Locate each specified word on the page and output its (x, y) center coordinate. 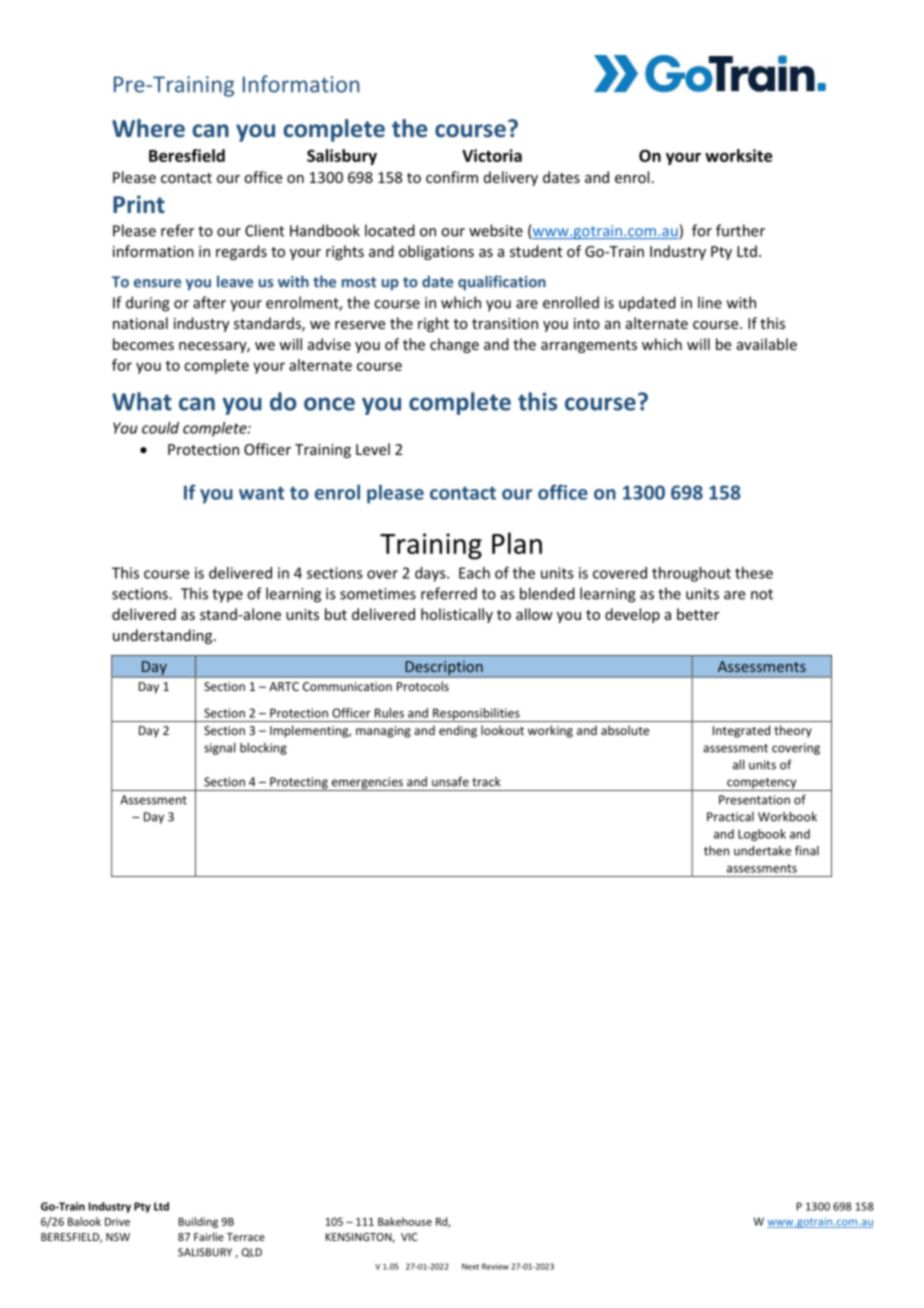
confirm (452, 177)
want (261, 493)
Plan (517, 543)
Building (198, 1222)
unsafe (450, 781)
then (716, 851)
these (754, 573)
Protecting (299, 784)
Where (148, 128)
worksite (738, 155)
